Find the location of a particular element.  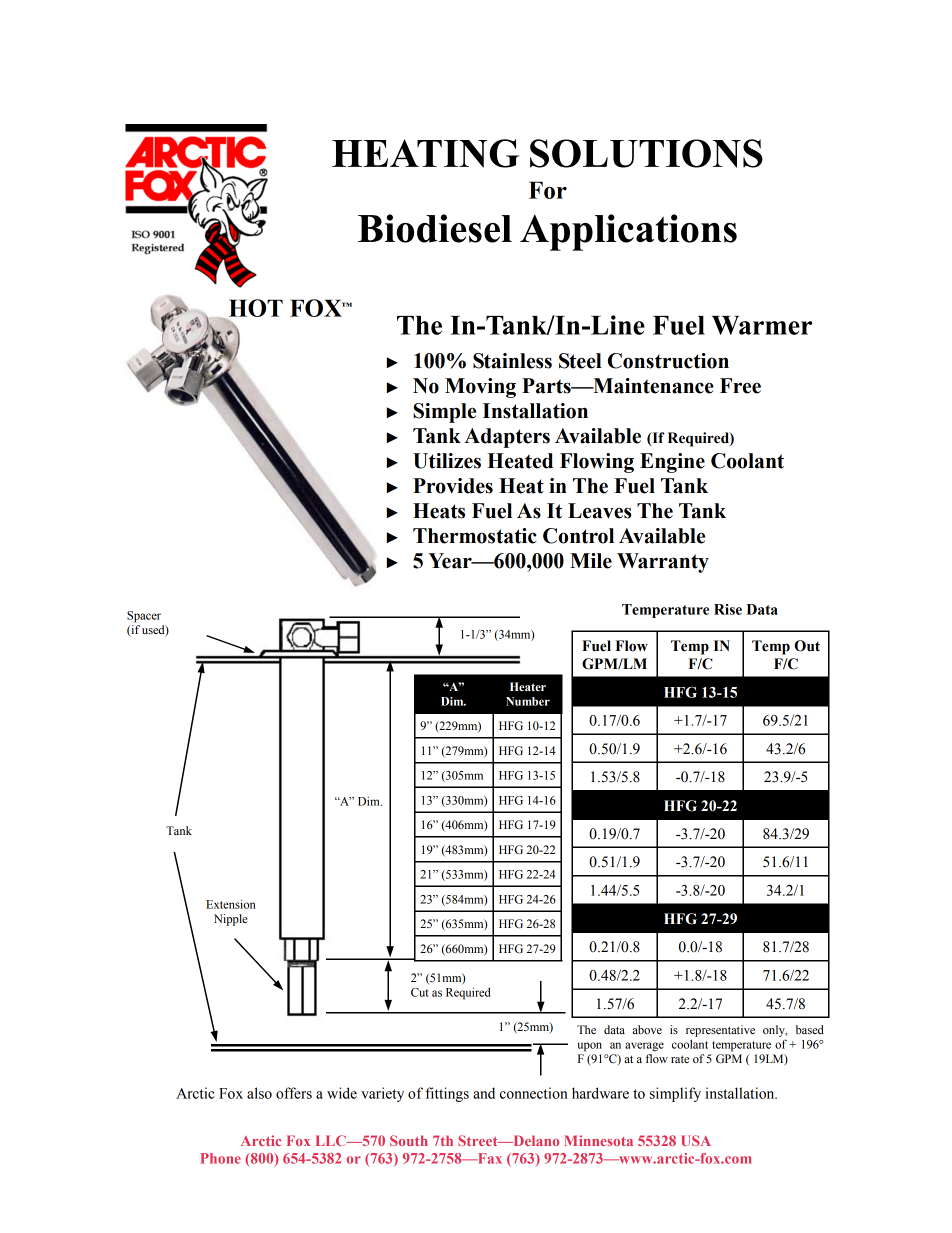

Extension is located at coordinates (230, 904).
